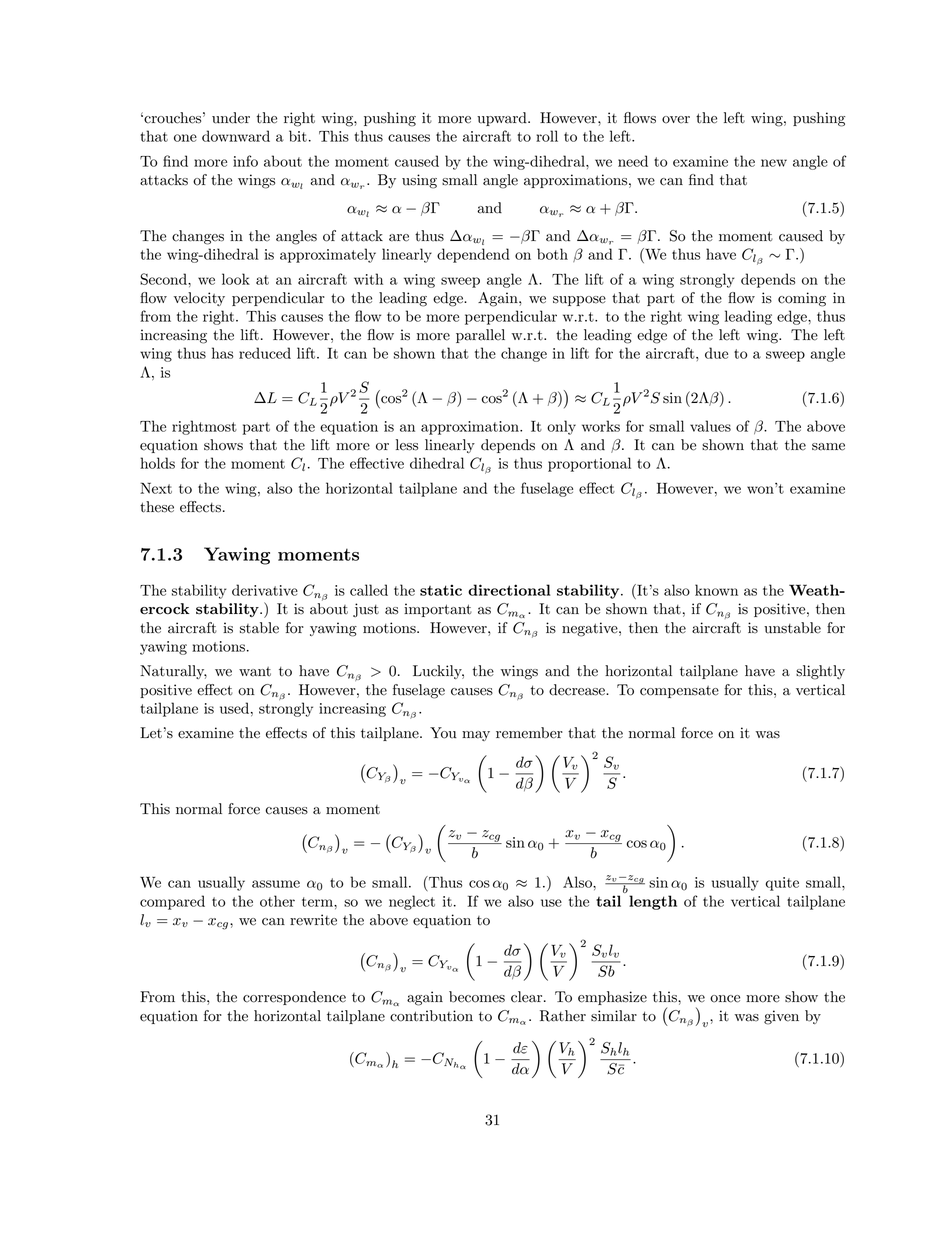 This page has height=1233, width=952. What do you see at coordinates (710, 426) in the page?
I see `values` at bounding box center [710, 426].
